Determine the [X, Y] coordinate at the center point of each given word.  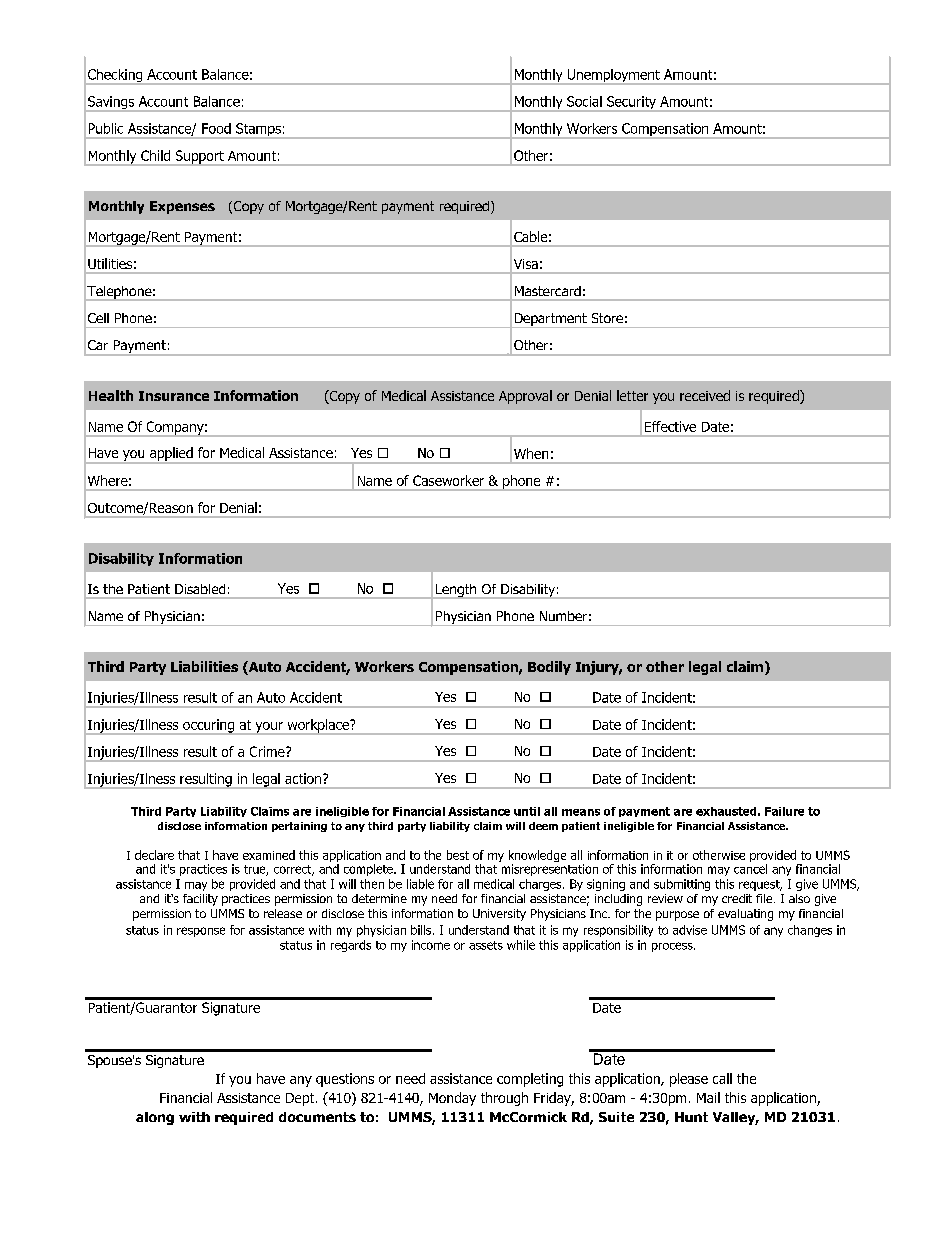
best [458, 855]
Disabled [200, 589]
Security [631, 104]
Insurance [174, 396]
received [705, 395]
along [155, 1118]
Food [216, 128]
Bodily [549, 668]
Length [456, 591]
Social [584, 101]
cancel [750, 869]
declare [154, 855]
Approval [525, 397]
